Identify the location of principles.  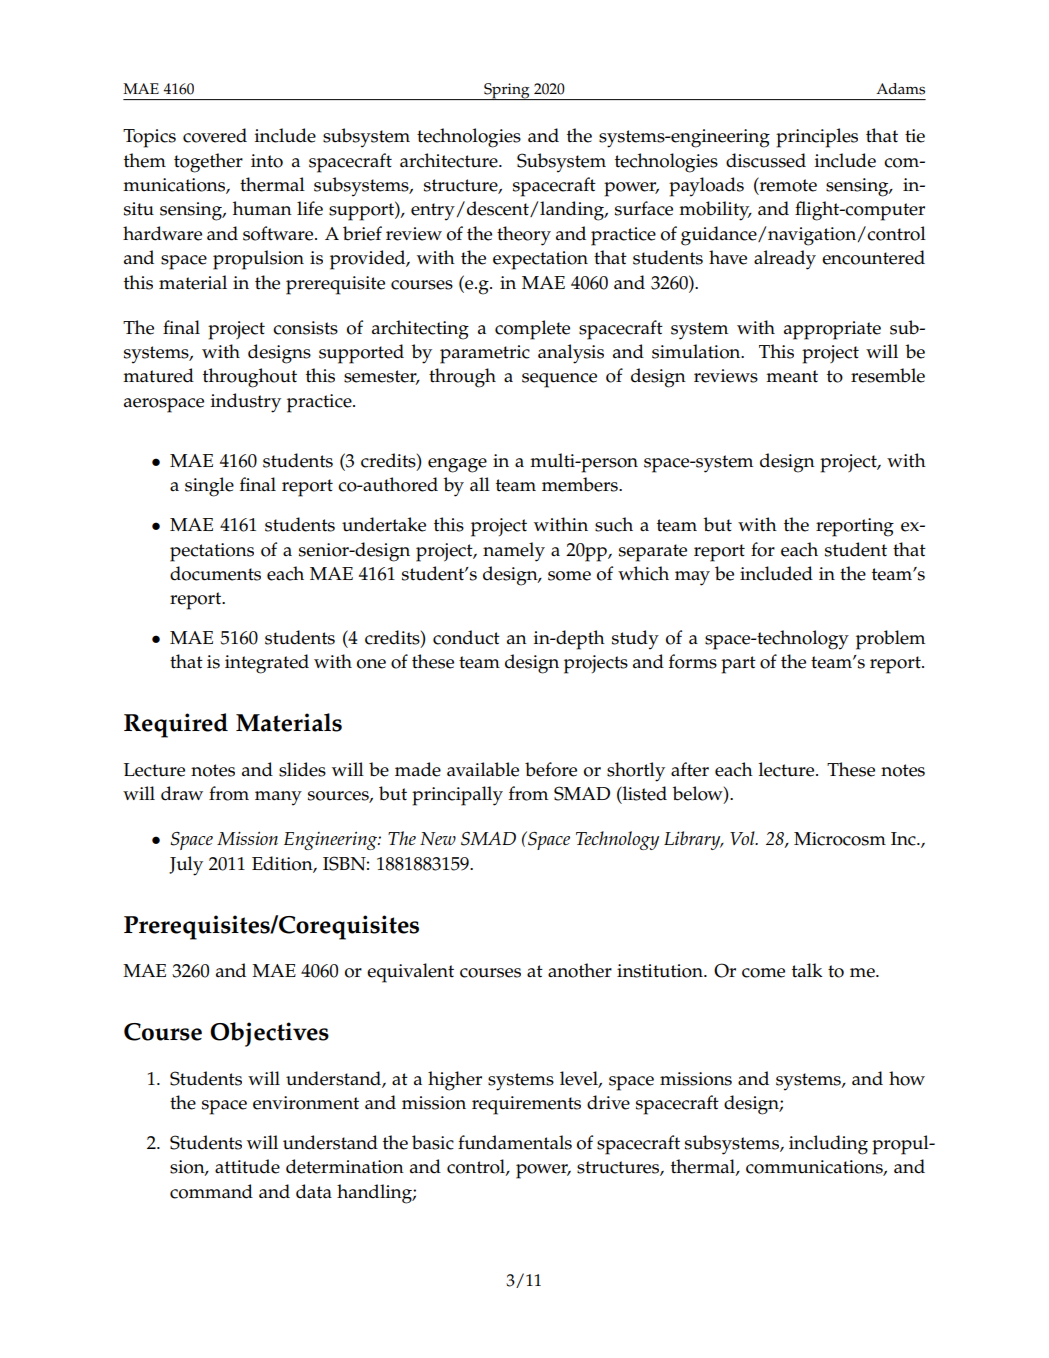
(817, 138).
